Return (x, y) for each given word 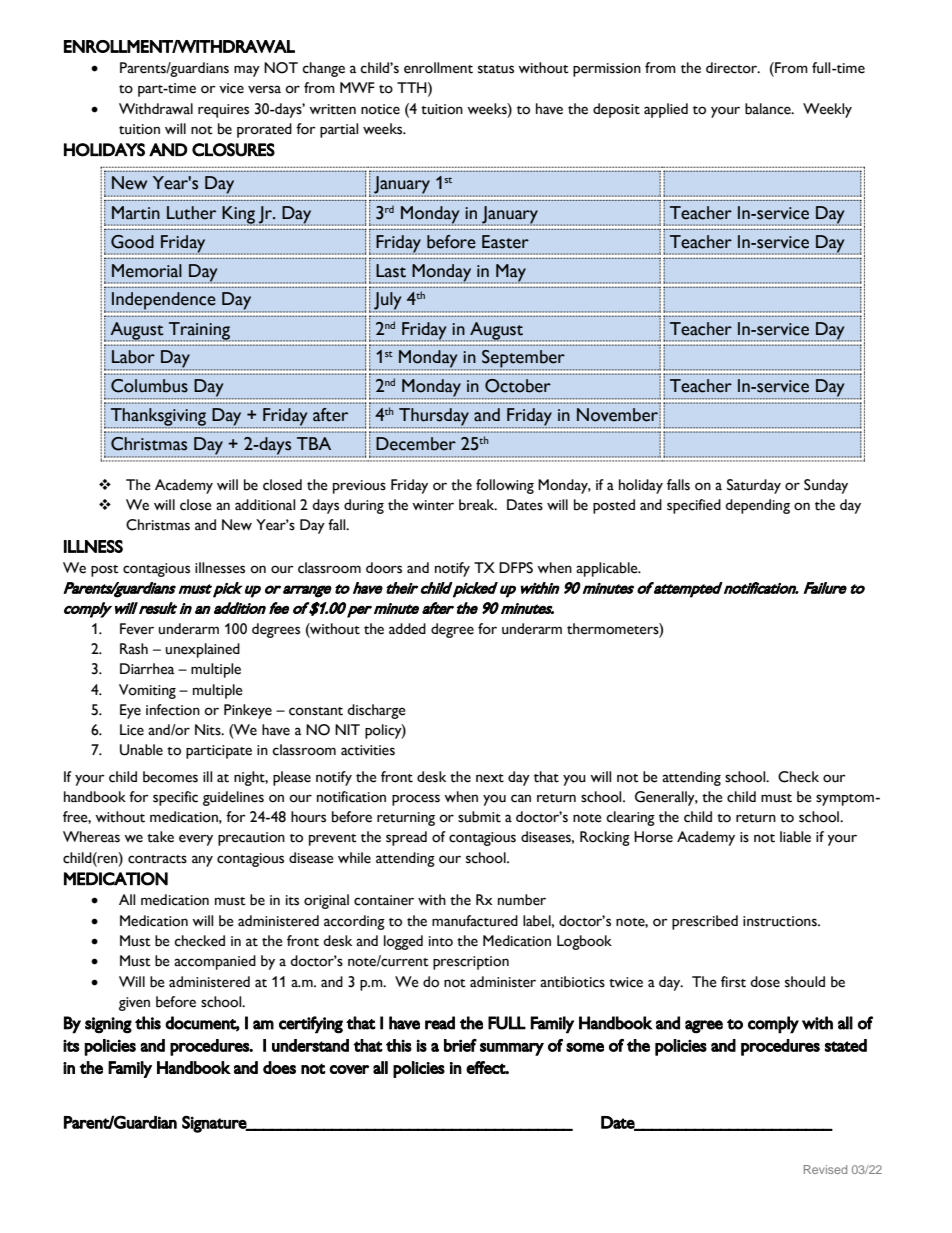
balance (769, 109)
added (407, 629)
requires (223, 111)
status (496, 69)
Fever (137, 629)
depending (757, 506)
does (279, 1067)
